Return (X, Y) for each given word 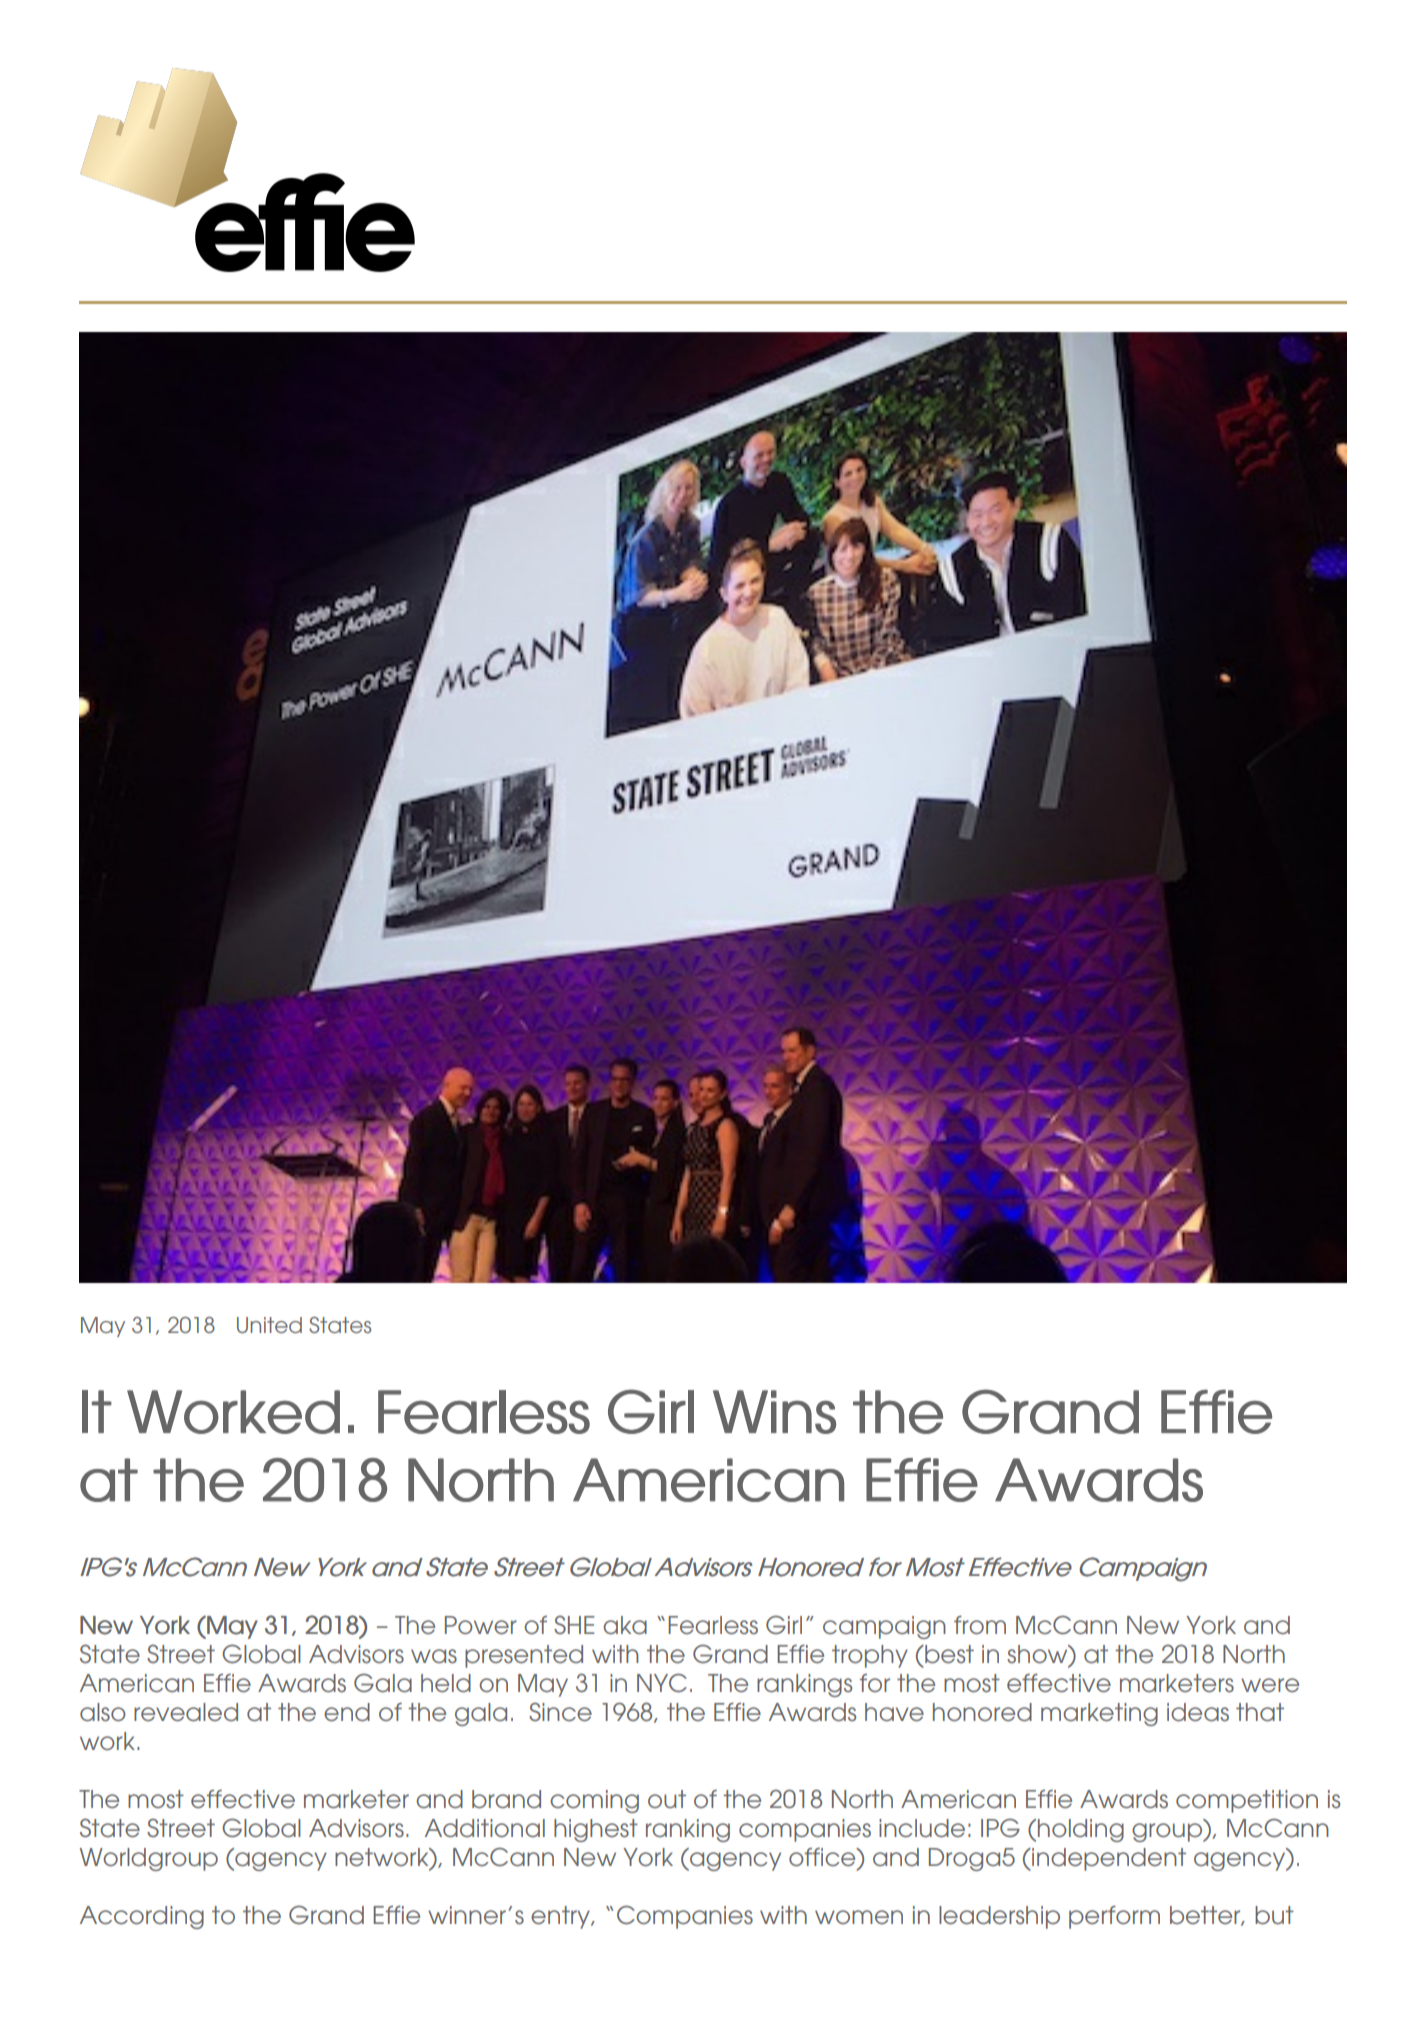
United (269, 1325)
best (948, 1654)
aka (625, 1625)
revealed (186, 1712)
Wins (774, 1412)
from (980, 1625)
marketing (1099, 1714)
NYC (662, 1683)
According (142, 1917)
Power (481, 1625)
